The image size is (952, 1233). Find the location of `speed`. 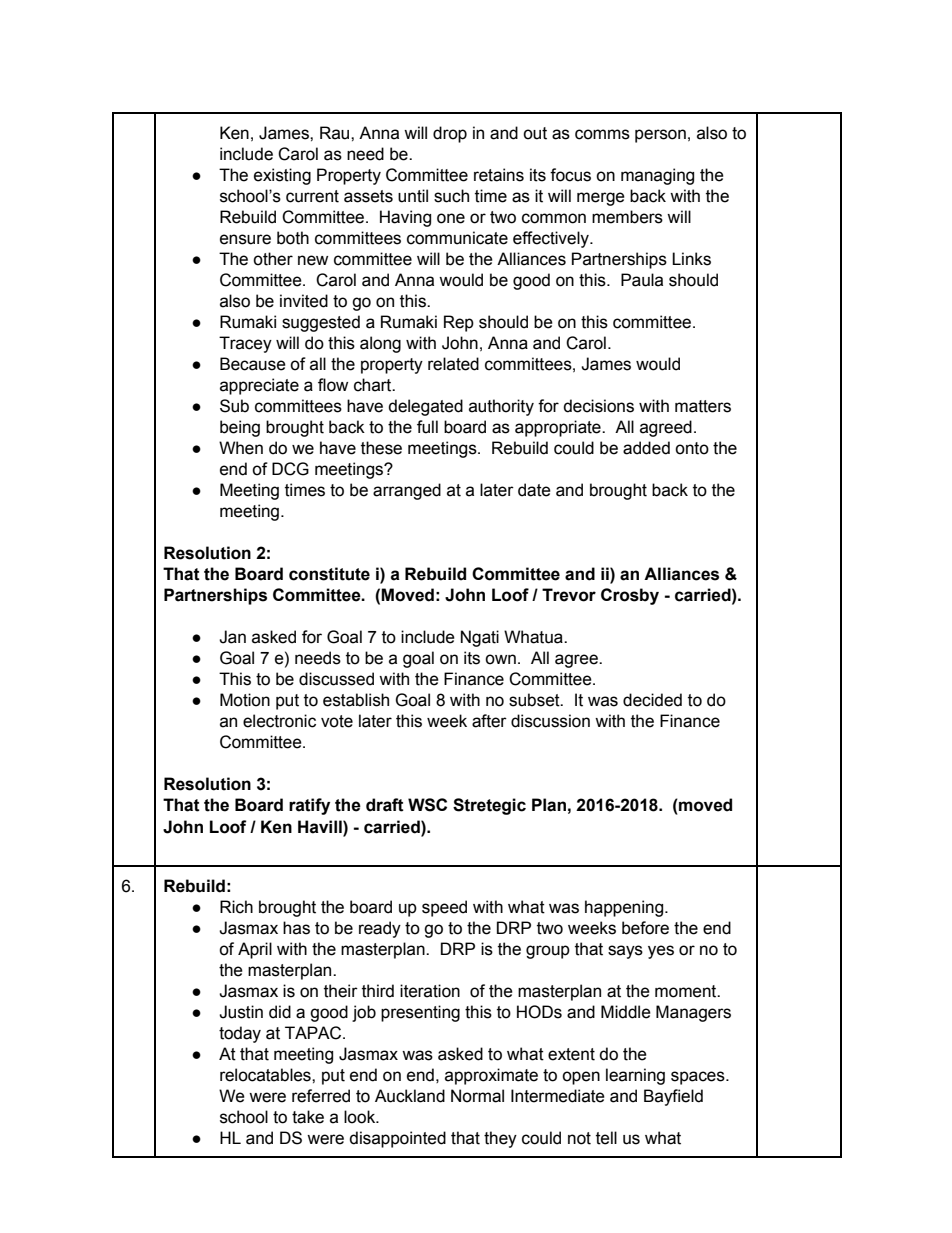

speed is located at coordinates (444, 908).
